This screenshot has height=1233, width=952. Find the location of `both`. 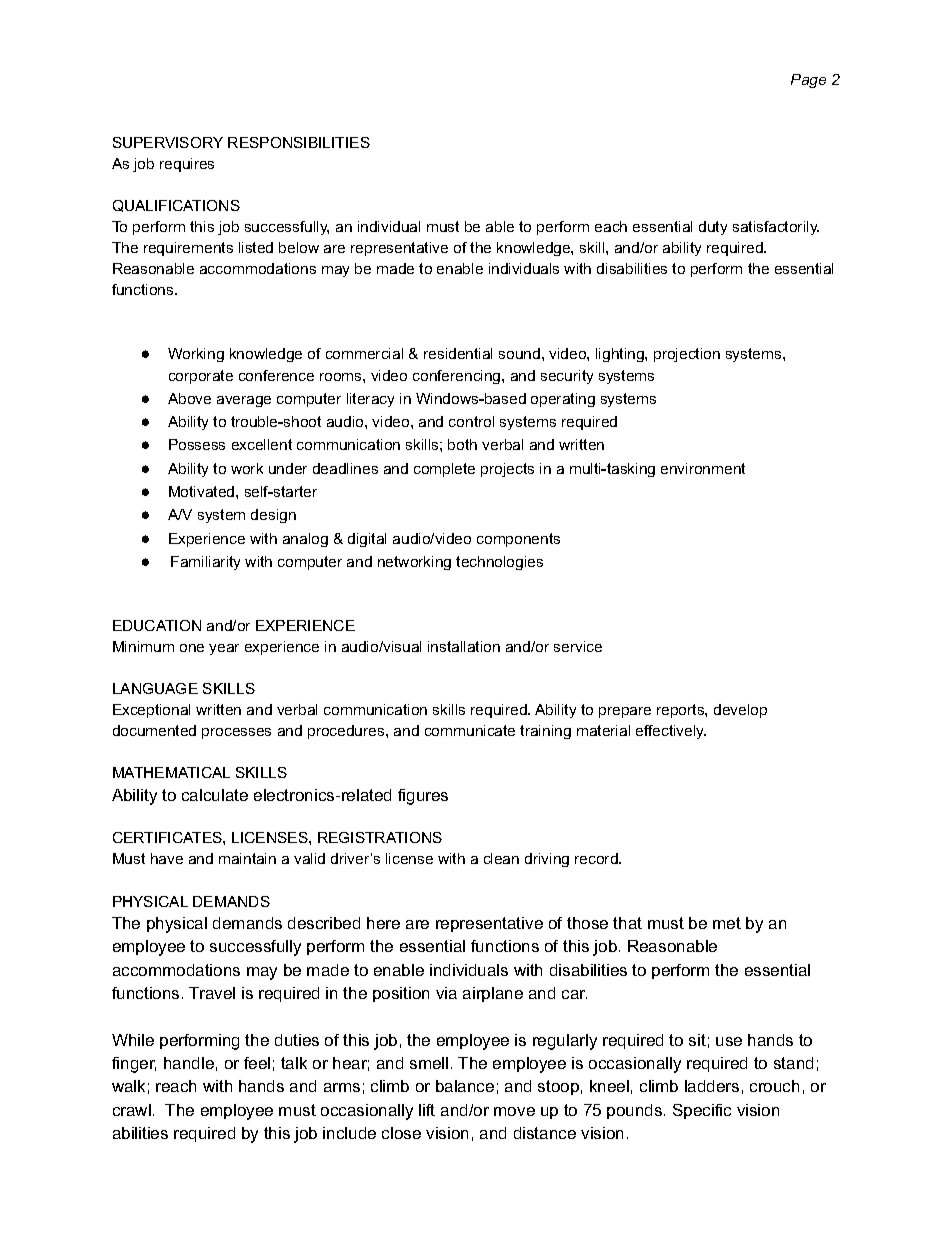

both is located at coordinates (462, 444).
